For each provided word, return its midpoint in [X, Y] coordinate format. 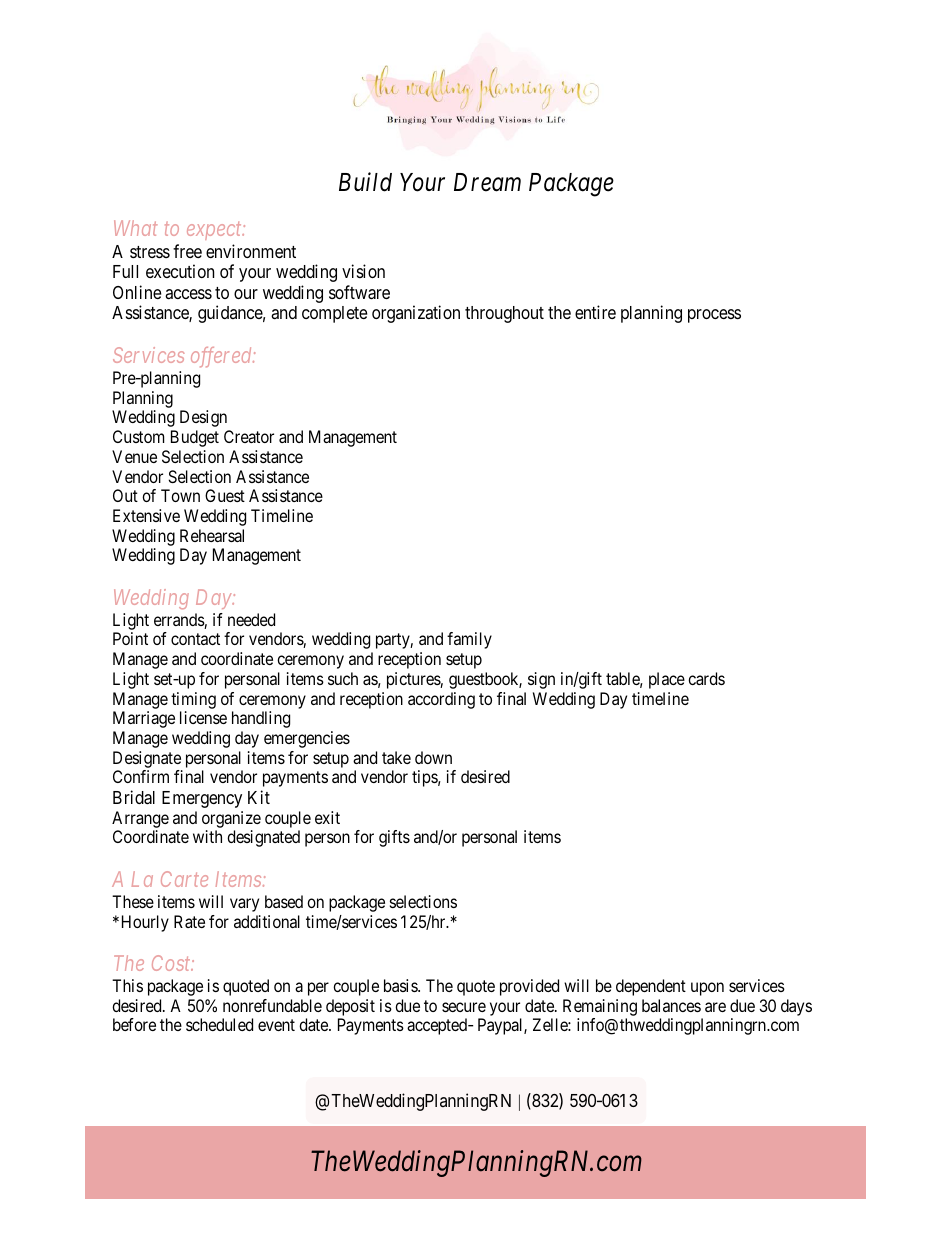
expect [215, 231]
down [433, 757]
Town [180, 495]
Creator [249, 436]
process [714, 316]
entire [595, 312]
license [203, 717]
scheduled [219, 1024]
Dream [487, 182]
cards [706, 678]
